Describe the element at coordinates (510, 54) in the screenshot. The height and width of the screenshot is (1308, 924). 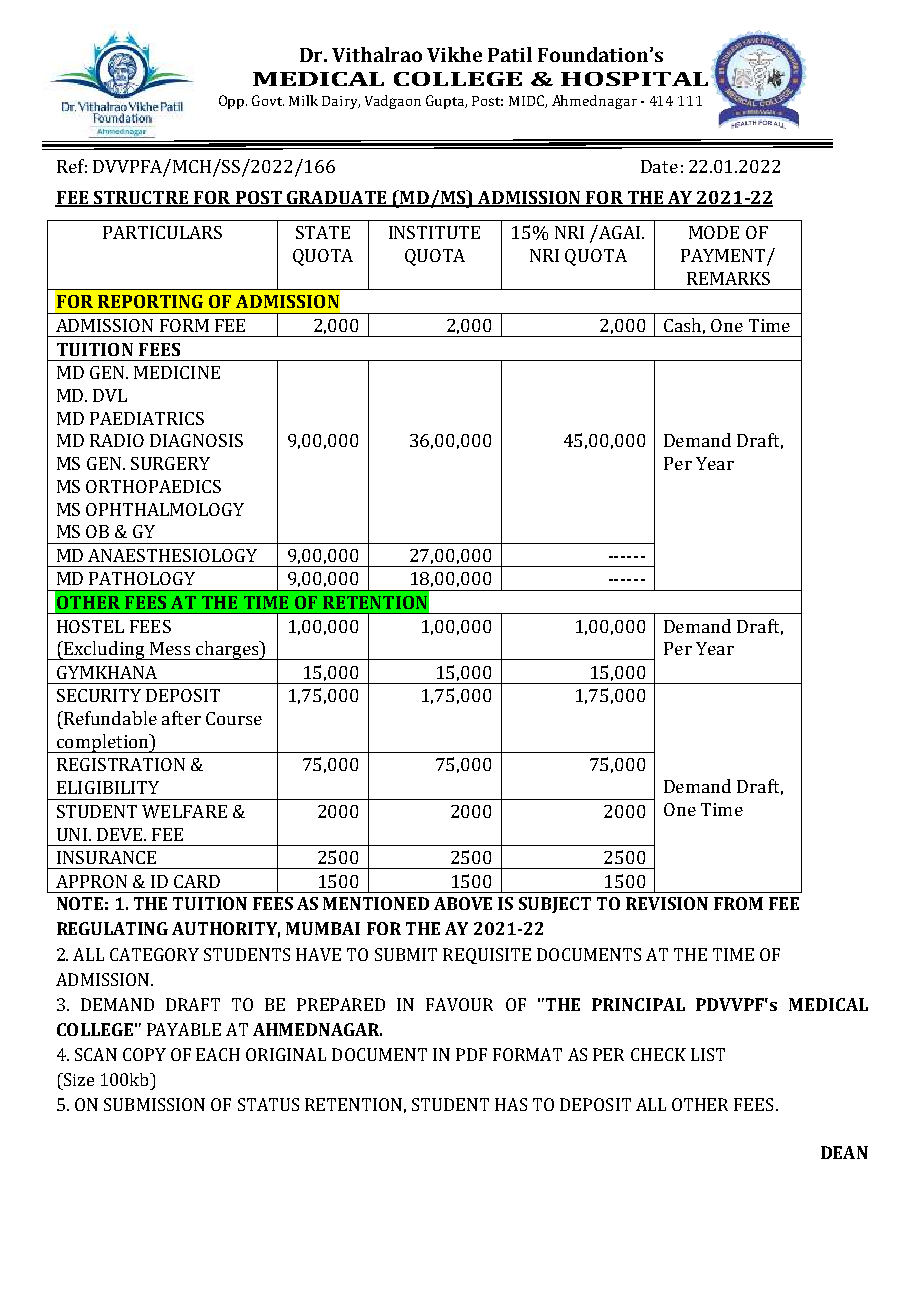
I see `Patil` at that location.
